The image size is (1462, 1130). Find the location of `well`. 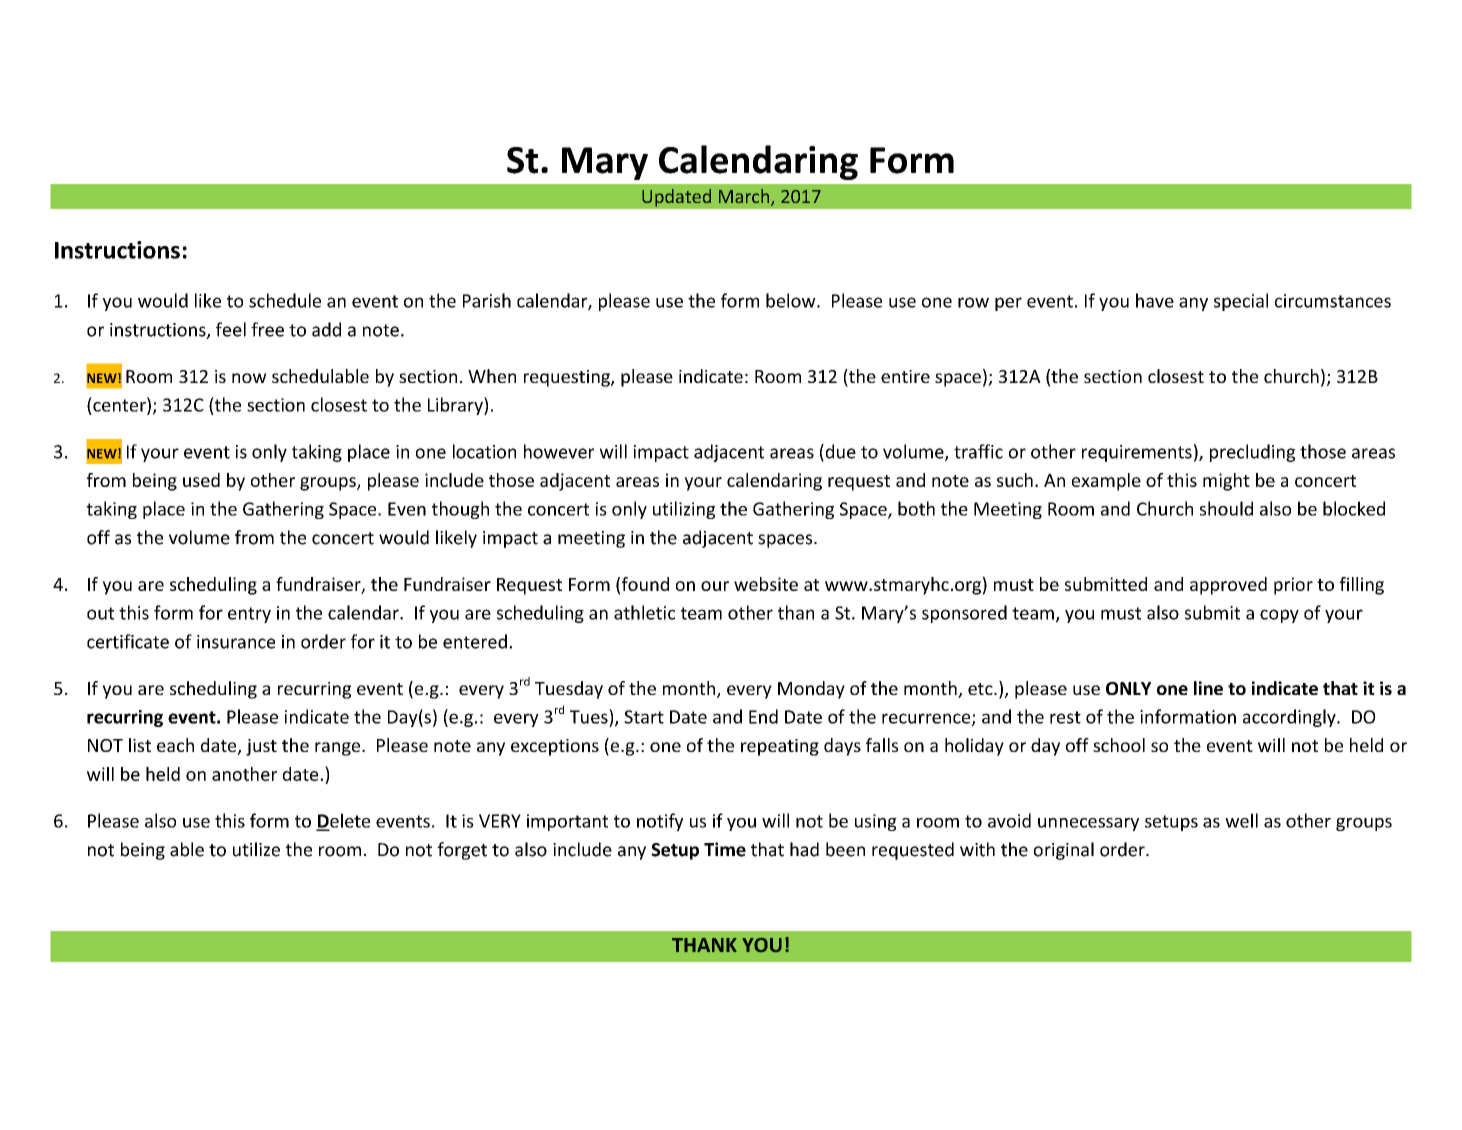

well is located at coordinates (1241, 820).
